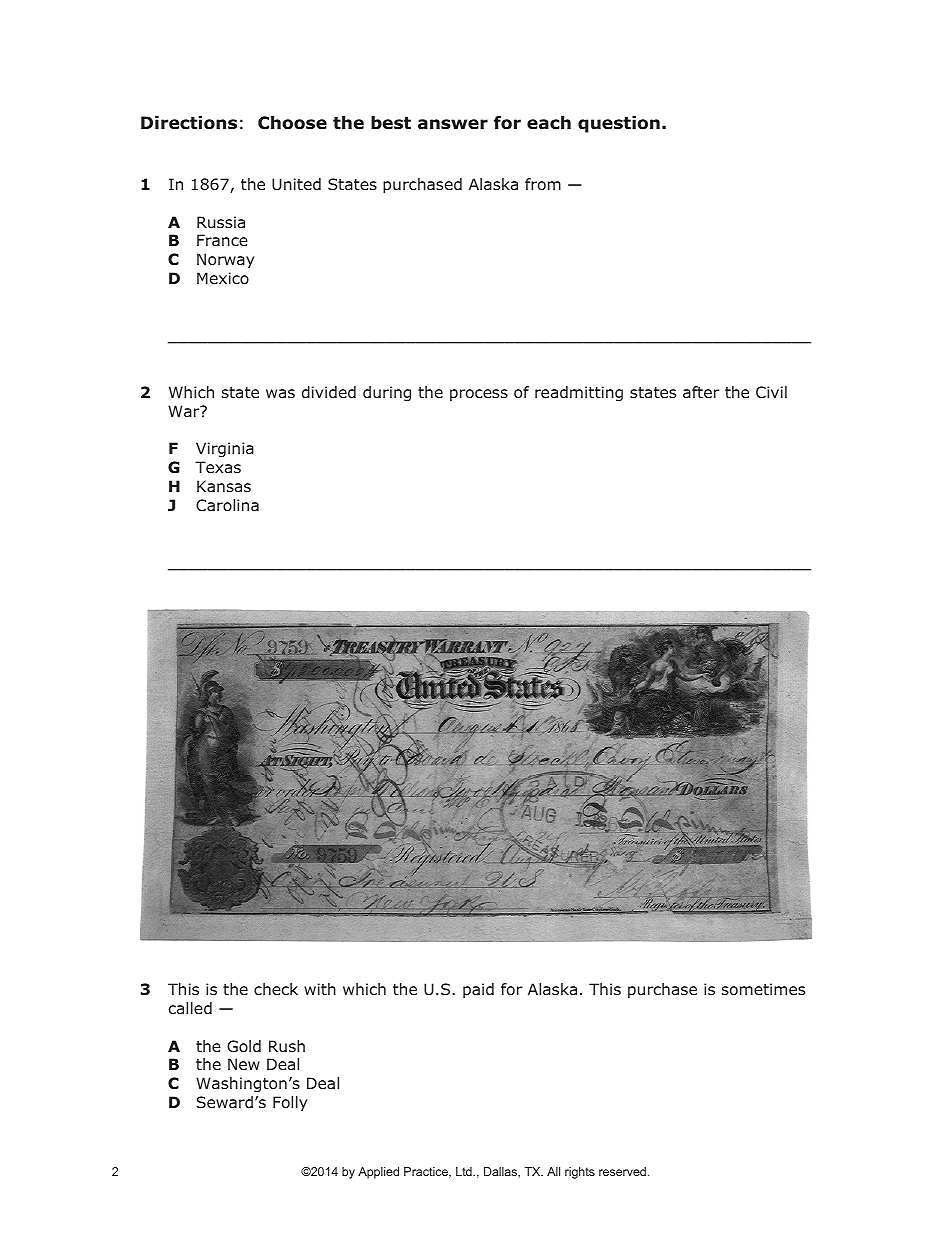 The image size is (952, 1233). What do you see at coordinates (619, 124) in the screenshot?
I see `question` at bounding box center [619, 124].
